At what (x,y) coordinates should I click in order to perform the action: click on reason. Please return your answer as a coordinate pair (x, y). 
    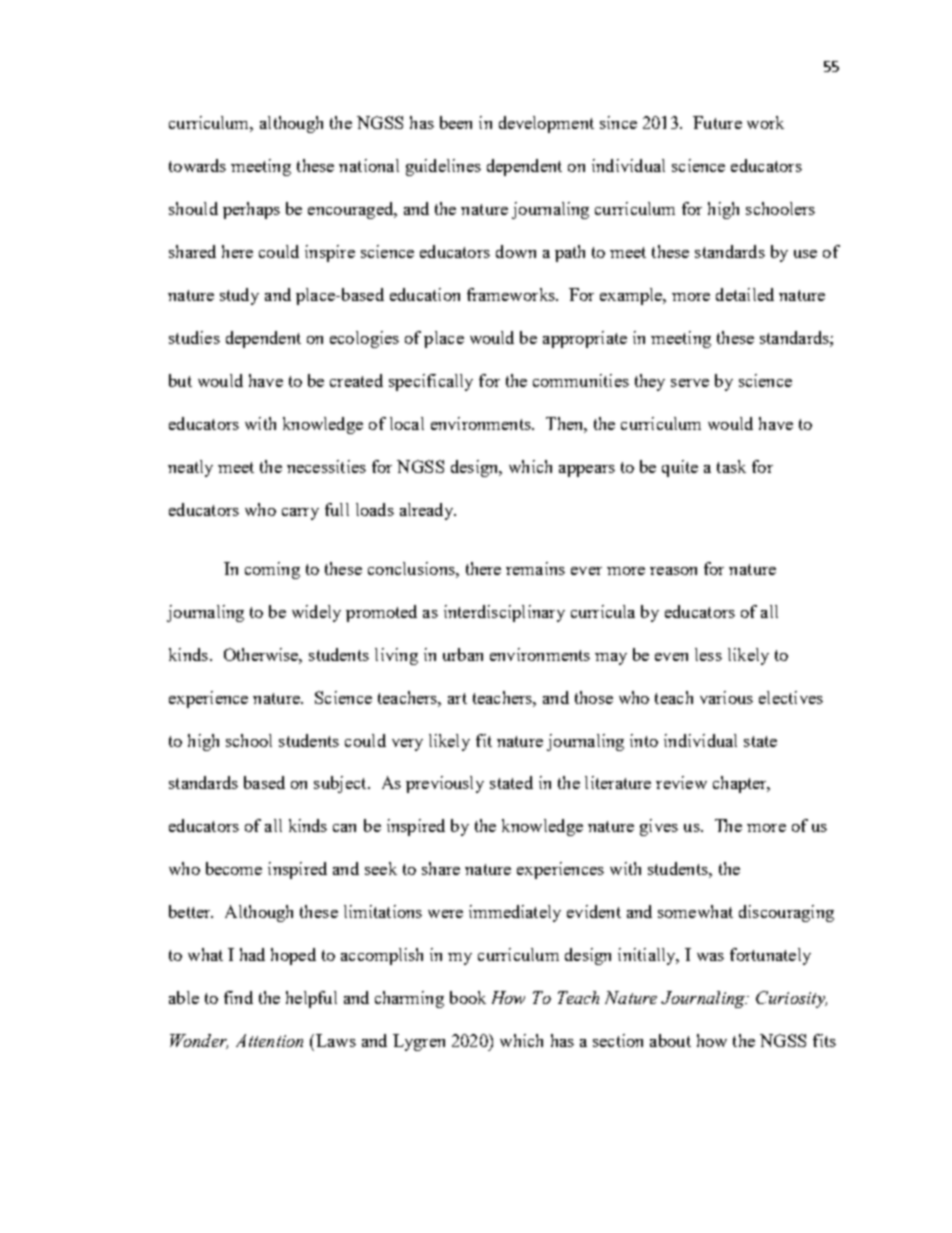
    Looking at the image, I should click on (673, 571).
